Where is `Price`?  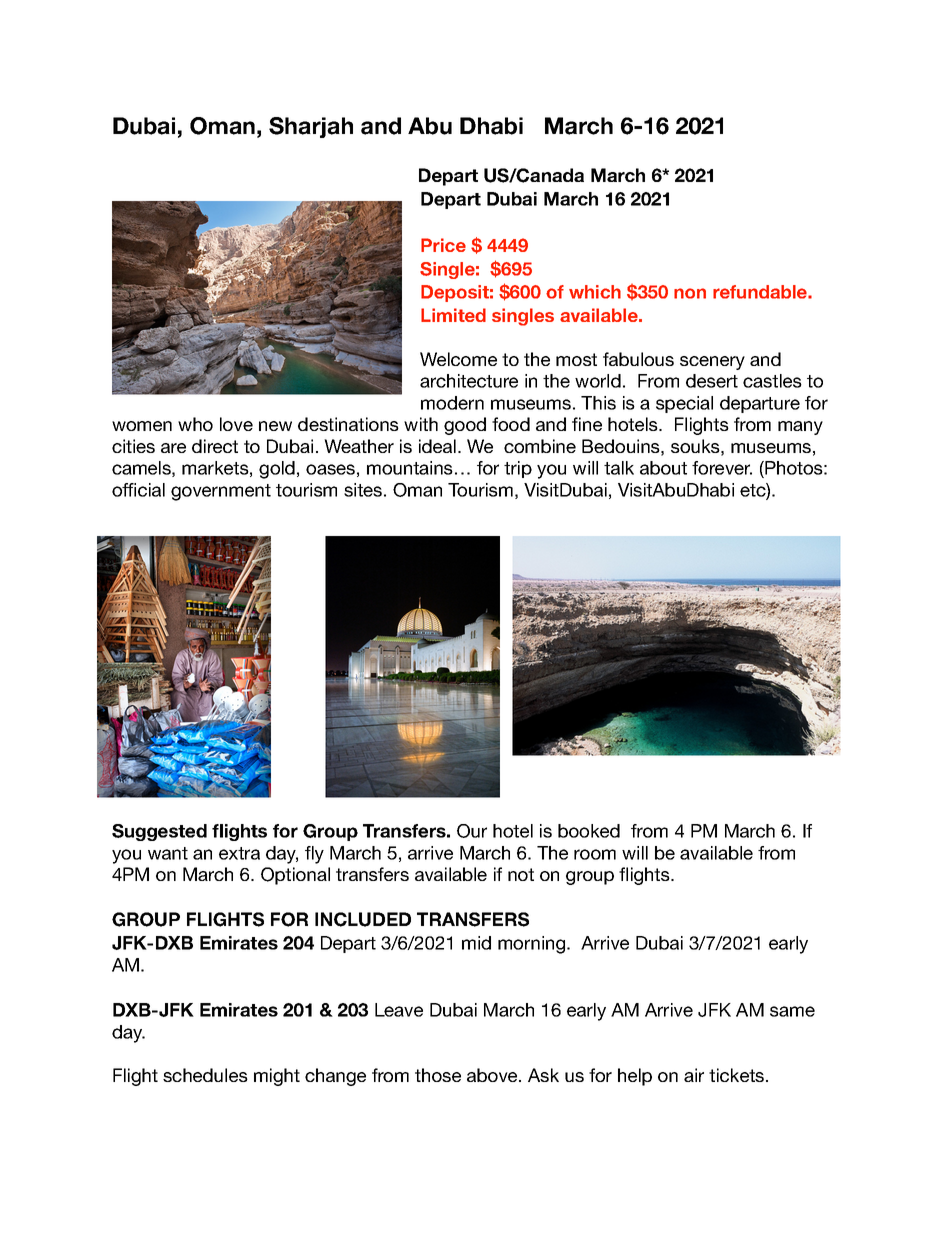
Price is located at coordinates (443, 245).
